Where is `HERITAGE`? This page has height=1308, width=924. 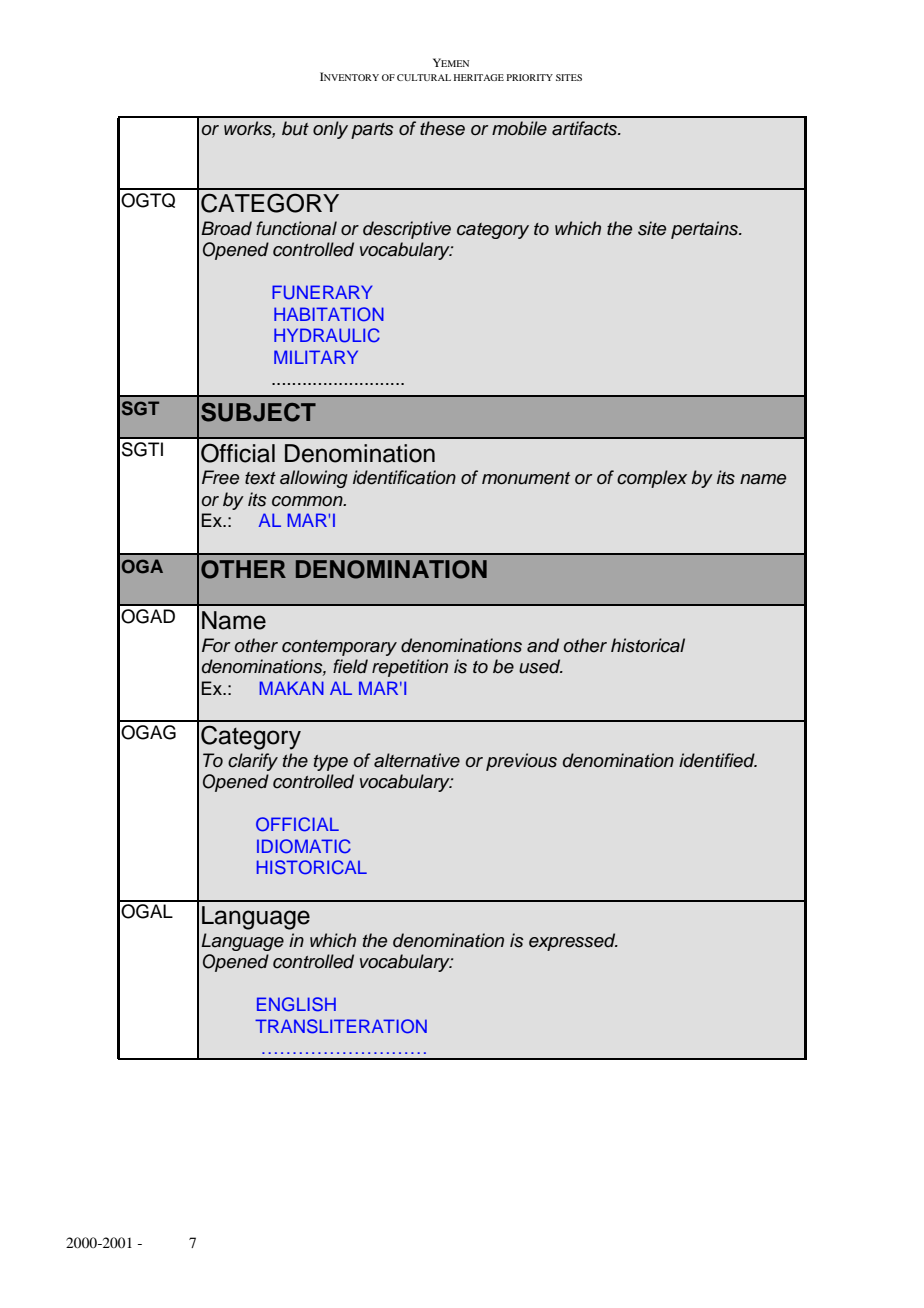
HERITAGE is located at coordinates (479, 77).
